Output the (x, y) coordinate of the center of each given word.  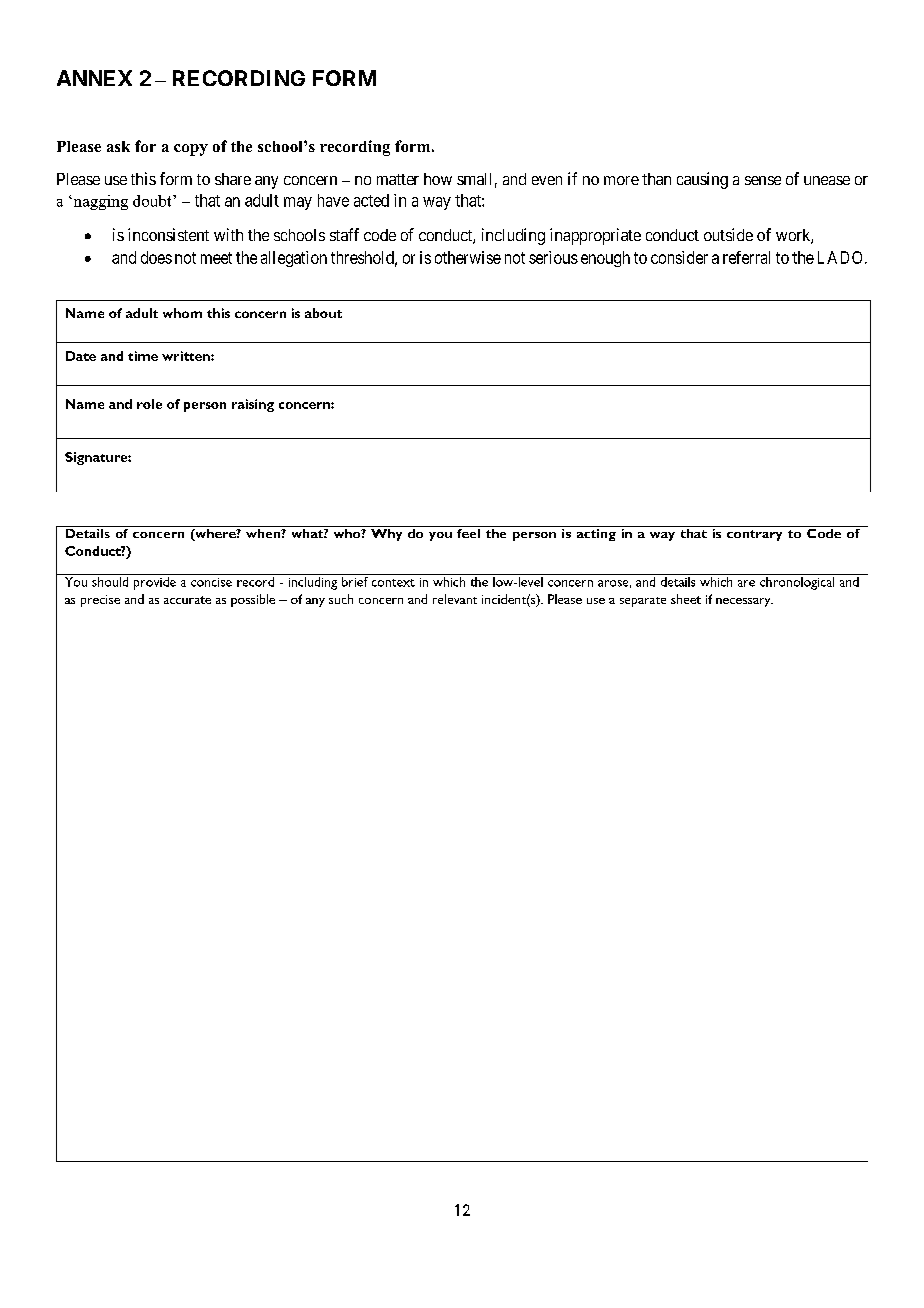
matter (398, 179)
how (438, 179)
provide (155, 583)
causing (702, 180)
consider (679, 257)
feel (468, 532)
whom (182, 313)
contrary (754, 535)
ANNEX (94, 78)
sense (763, 180)
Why (386, 533)
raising (253, 405)
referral (746, 257)
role (149, 404)
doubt (153, 201)
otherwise (468, 257)
